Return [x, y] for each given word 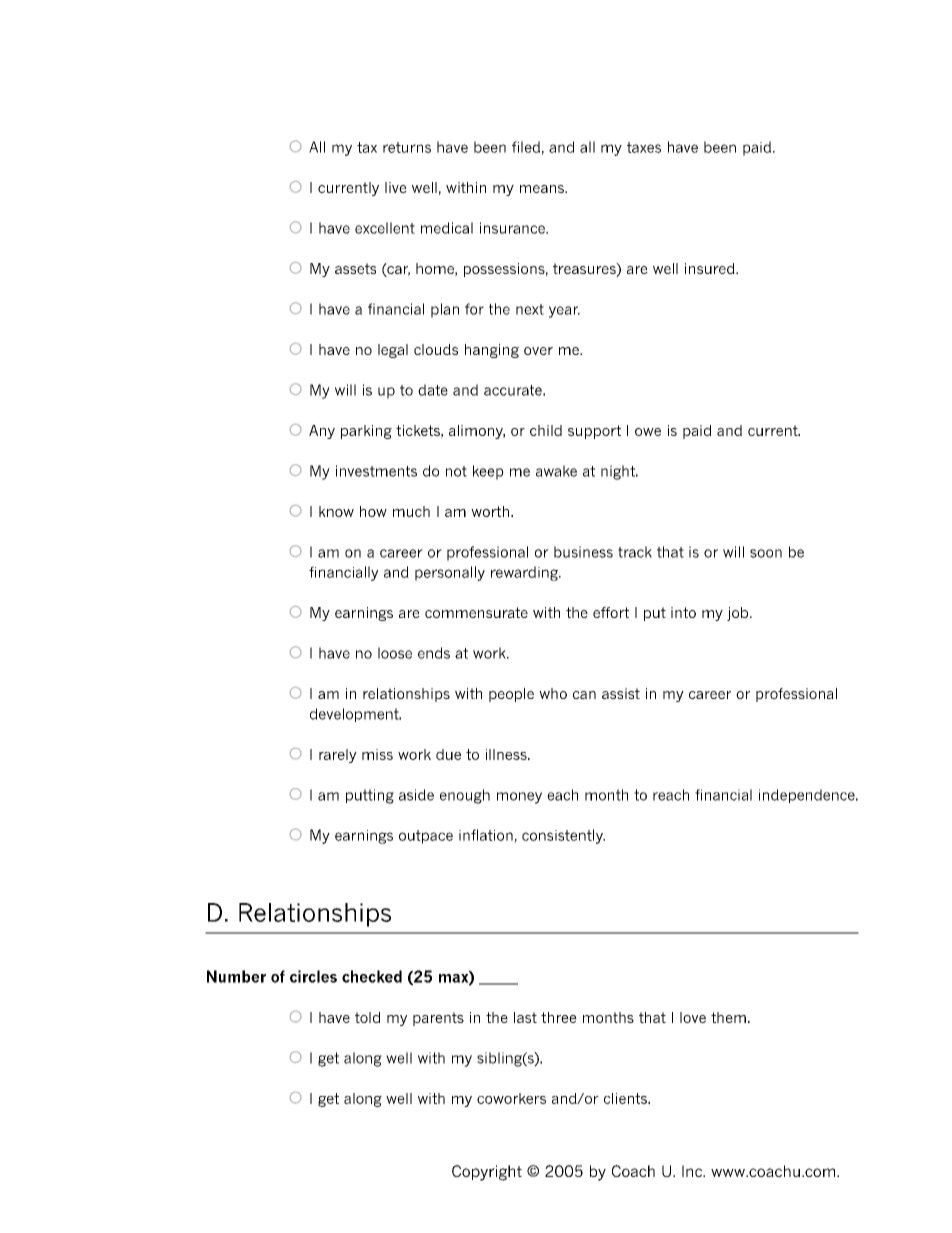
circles [313, 976]
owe [648, 432]
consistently [563, 836]
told [367, 1017]
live [396, 187]
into [683, 612]
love [693, 1017]
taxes [644, 147]
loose [395, 653]
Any [322, 432]
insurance [513, 228]
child [546, 430]
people [511, 695]
